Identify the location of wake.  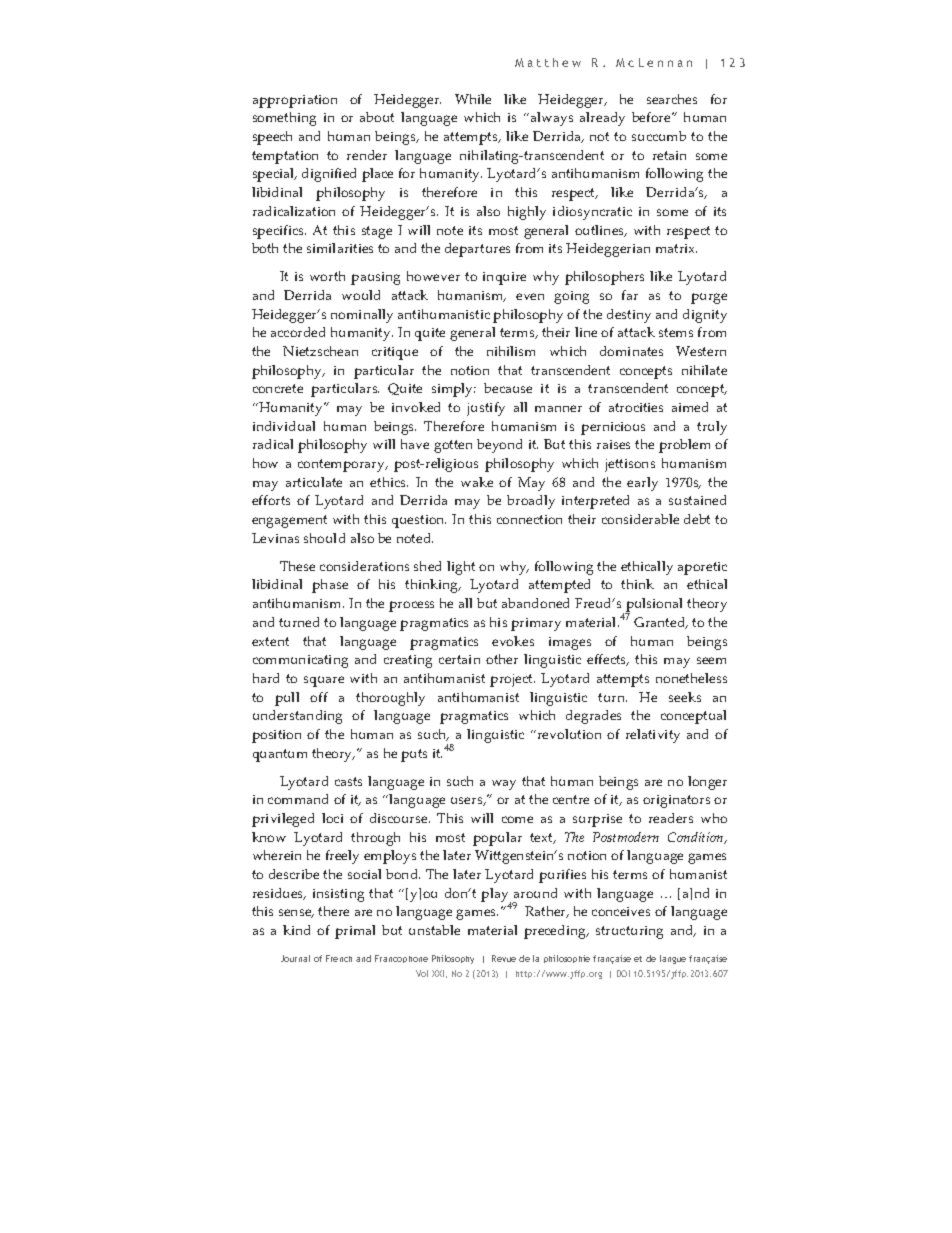
(477, 482).
